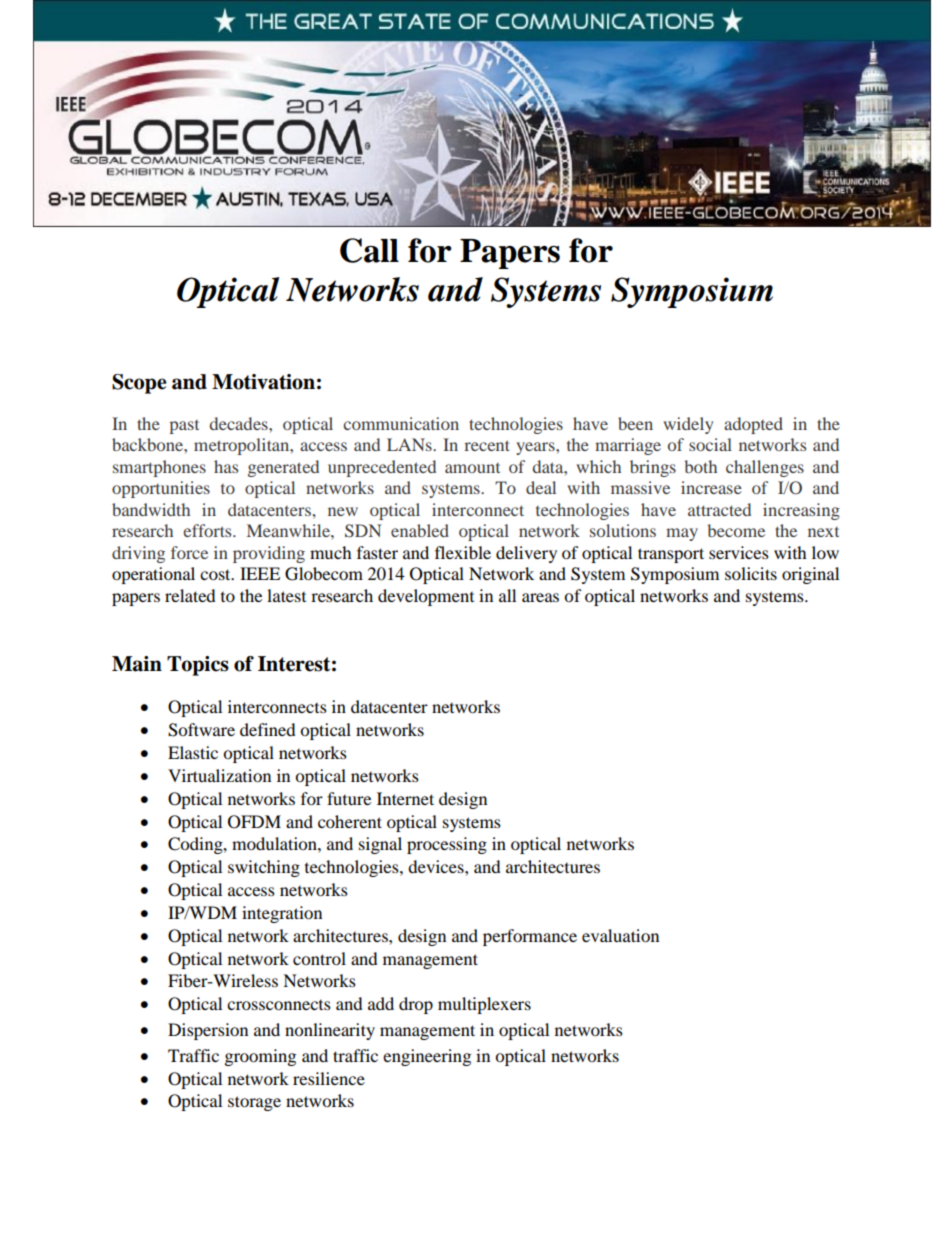  Describe the element at coordinates (369, 250) in the screenshot. I see `Call` at that location.
